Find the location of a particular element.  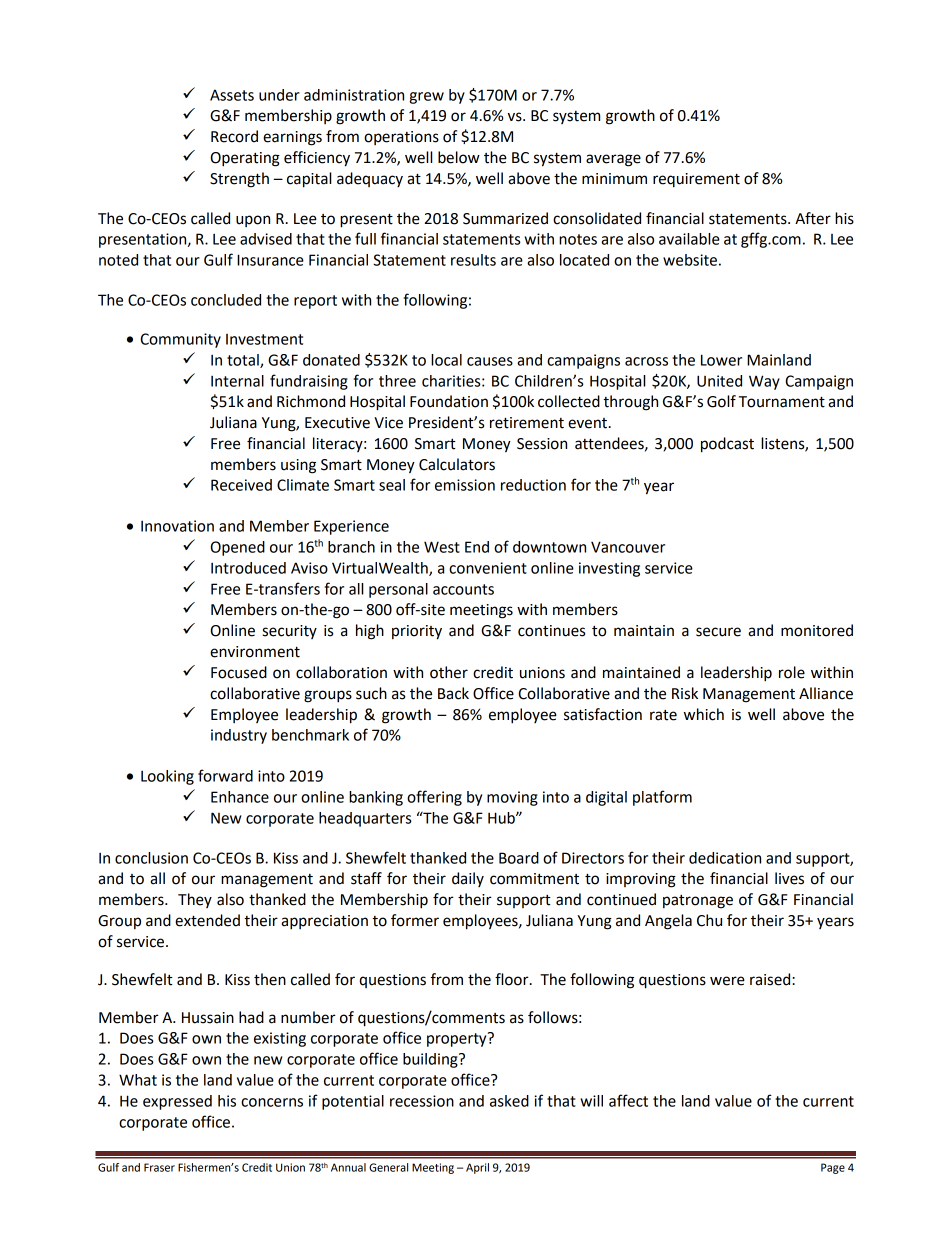

Way is located at coordinates (764, 382).
